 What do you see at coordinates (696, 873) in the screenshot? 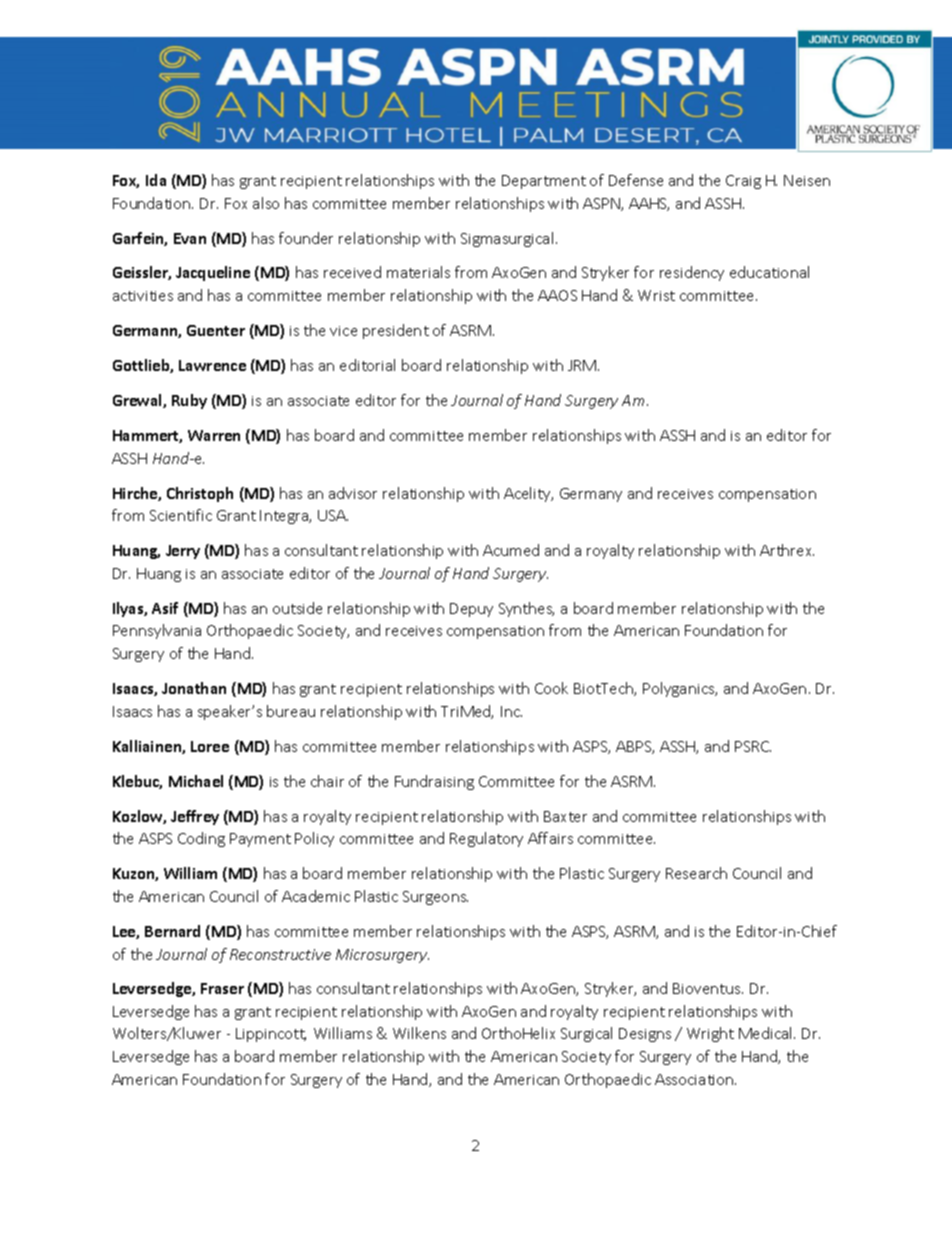
I see `Research` at bounding box center [696, 873].
